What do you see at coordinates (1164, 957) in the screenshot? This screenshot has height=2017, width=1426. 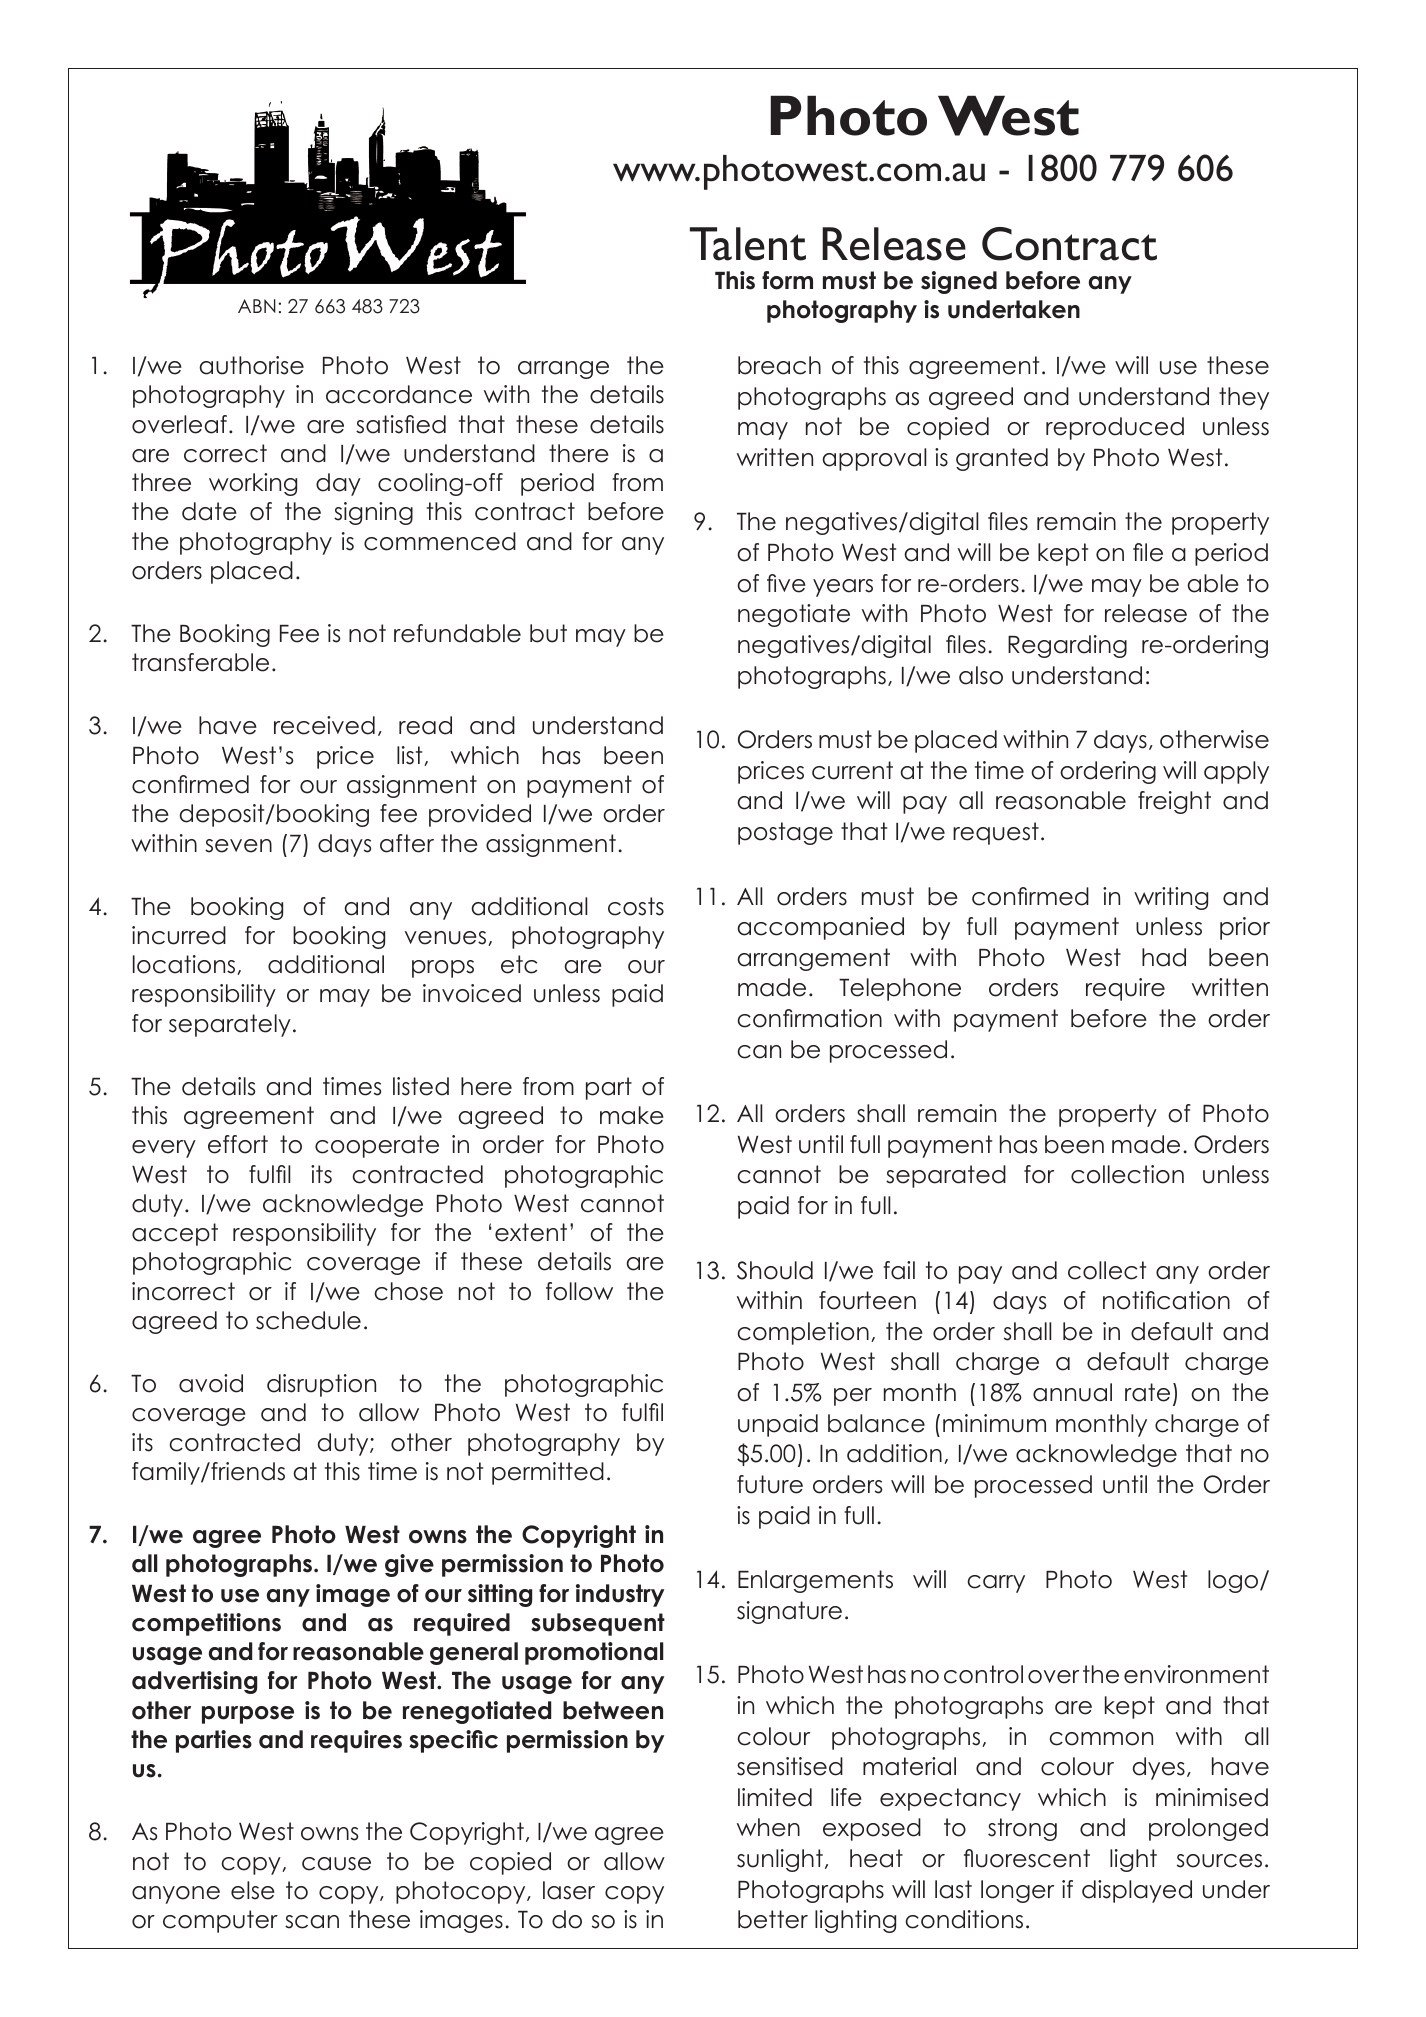 I see `had` at bounding box center [1164, 957].
